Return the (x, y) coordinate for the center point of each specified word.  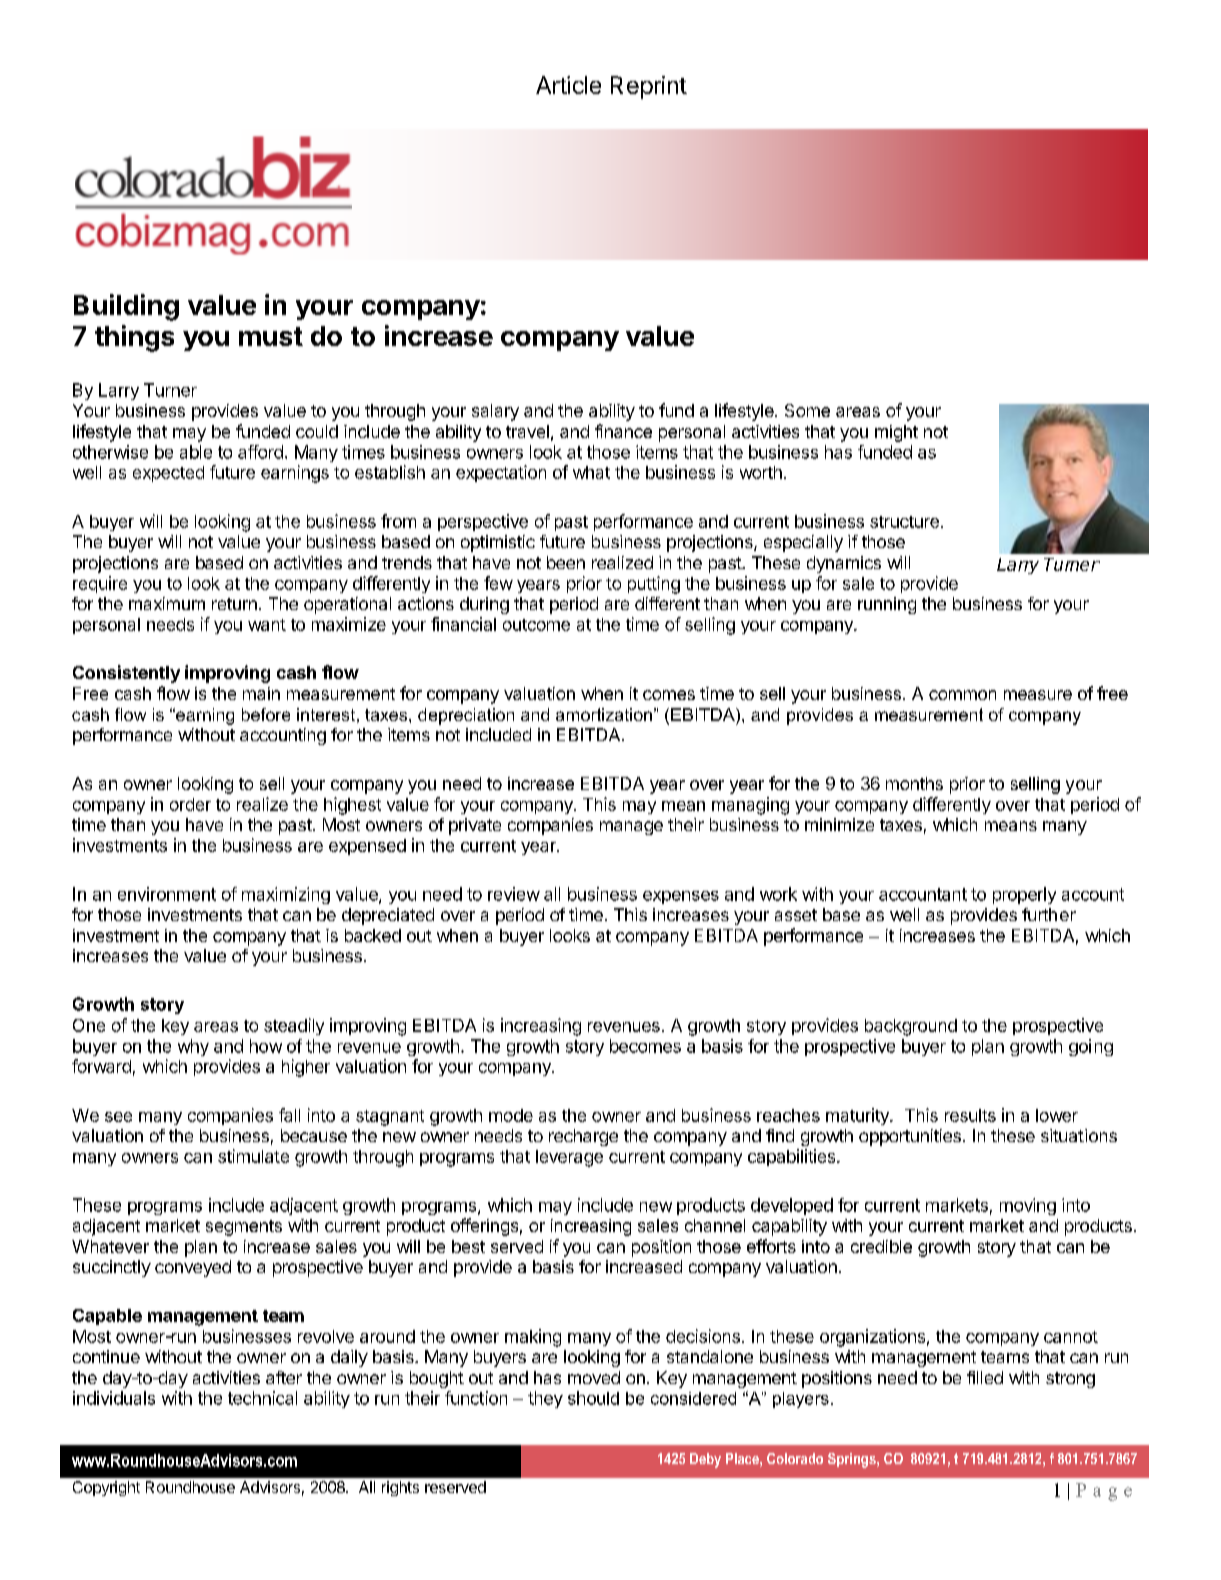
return (234, 604)
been (566, 562)
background (911, 1027)
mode (511, 1115)
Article (568, 85)
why (193, 1047)
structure (904, 522)
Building (126, 307)
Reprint (649, 87)
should (593, 1398)
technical (262, 1398)
